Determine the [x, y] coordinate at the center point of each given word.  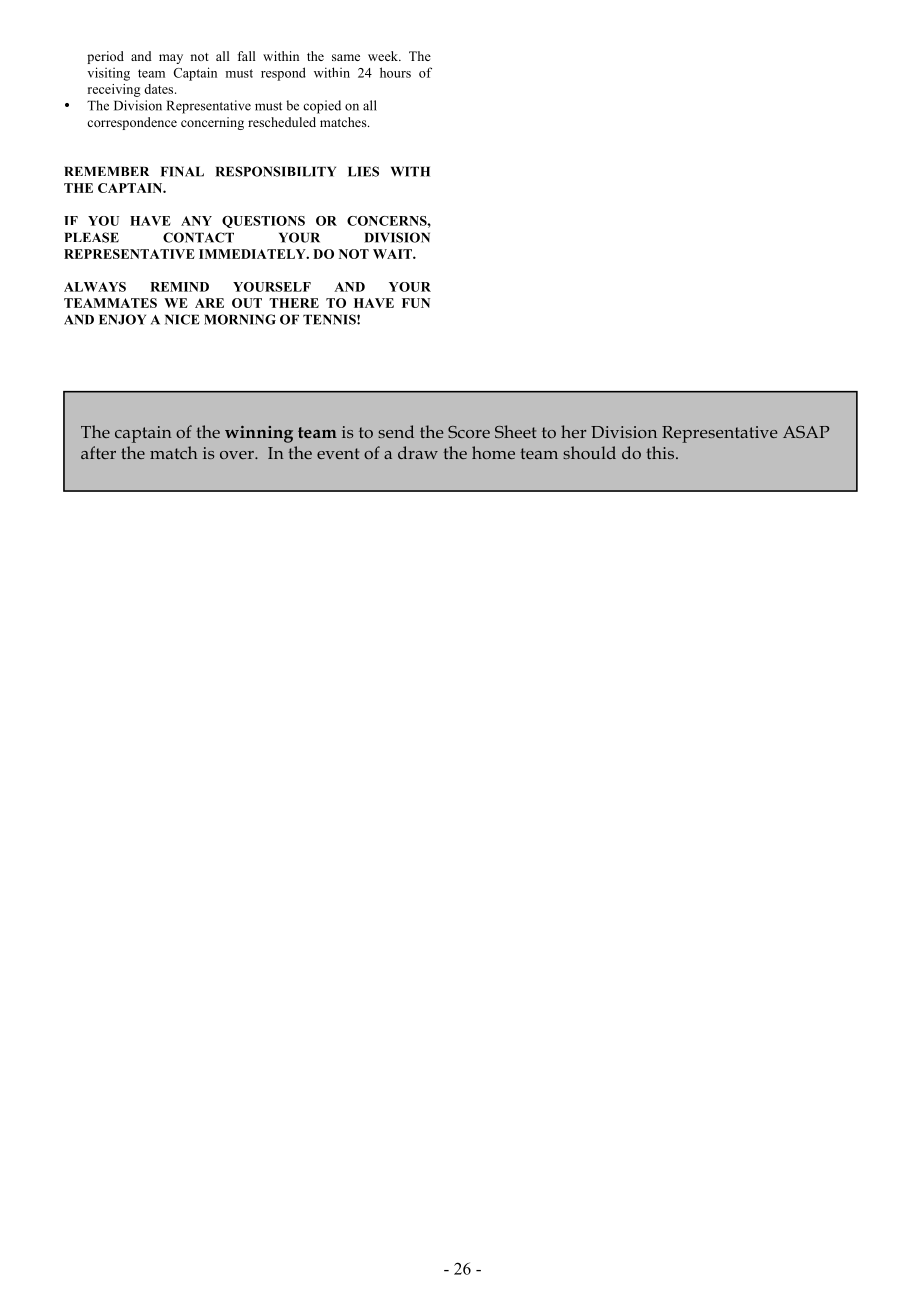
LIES [363, 171]
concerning [212, 123]
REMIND [179, 287]
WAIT [393, 254]
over [238, 455]
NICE [182, 319]
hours [395, 72]
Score [469, 432]
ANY [196, 221]
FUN [416, 303]
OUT [247, 303]
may [171, 59]
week [384, 56]
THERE [294, 303]
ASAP [806, 432]
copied [322, 107]
